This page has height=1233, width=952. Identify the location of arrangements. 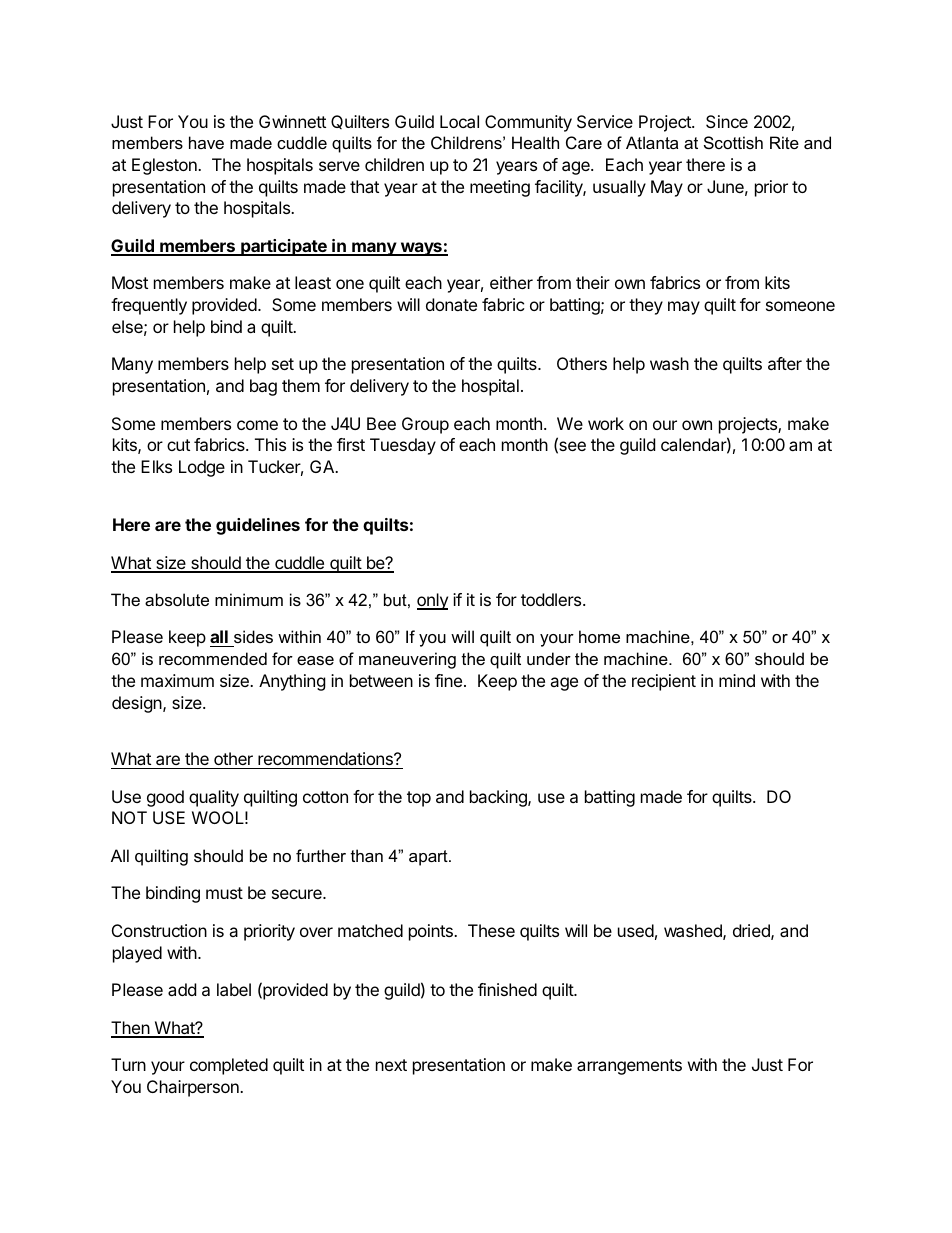
(629, 1067).
